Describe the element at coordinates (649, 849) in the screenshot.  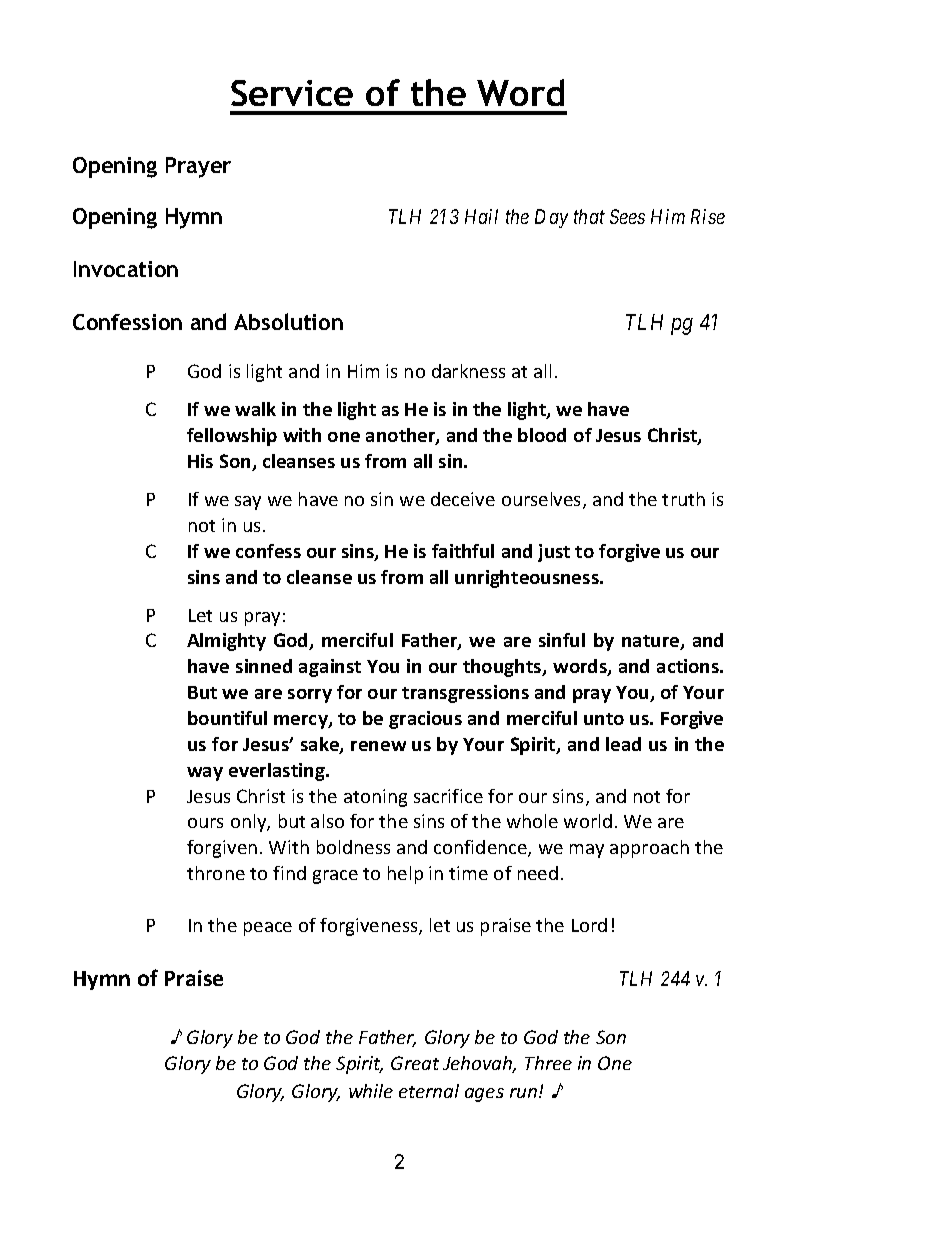
I see `approach` at that location.
